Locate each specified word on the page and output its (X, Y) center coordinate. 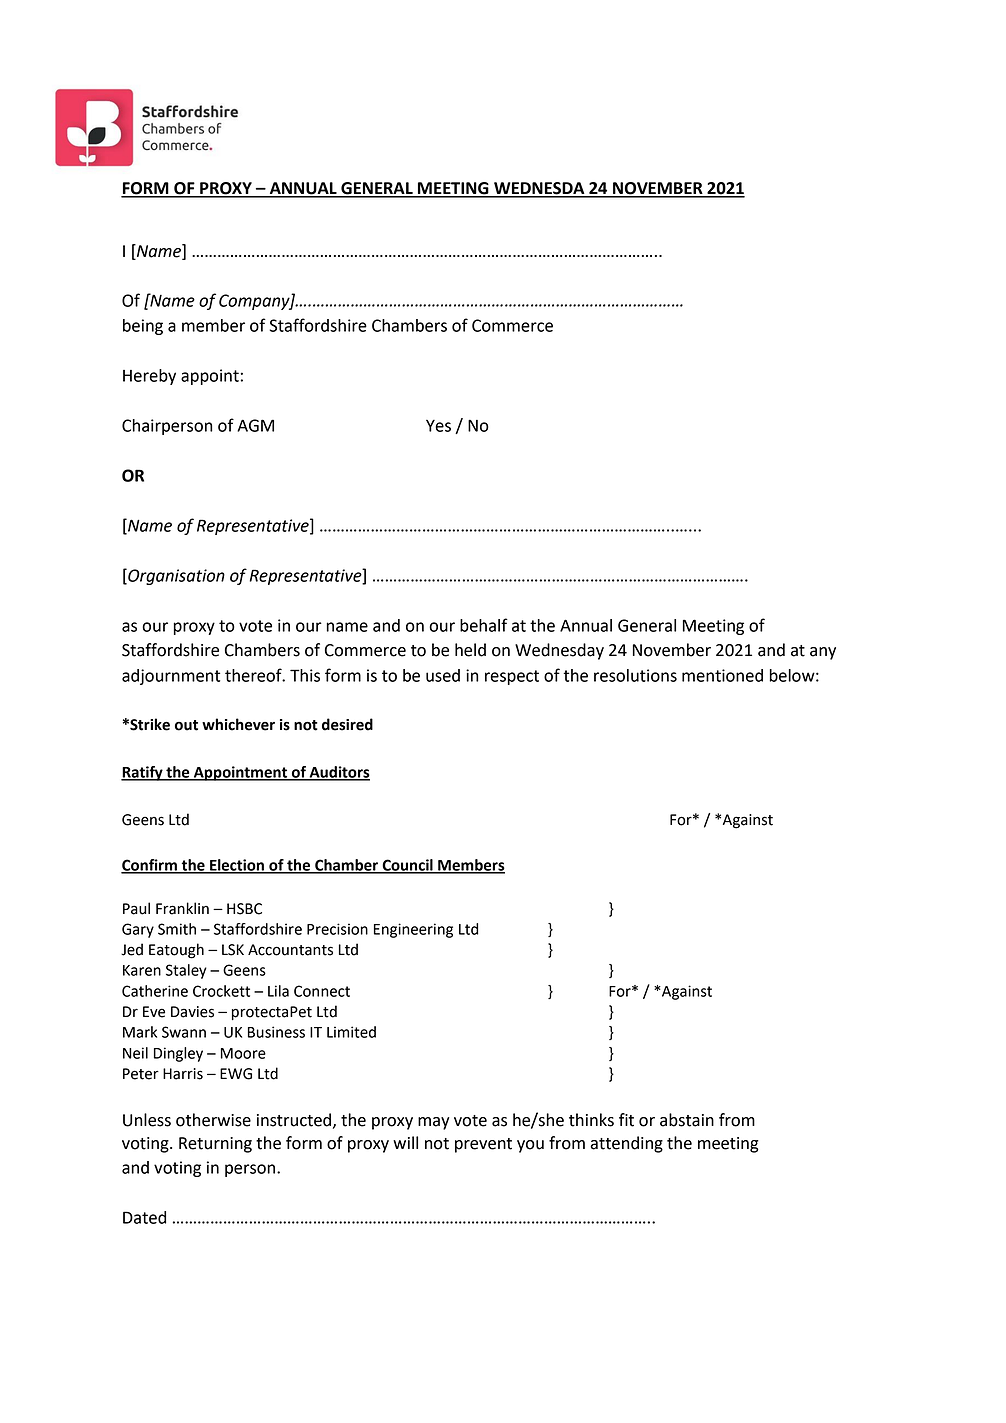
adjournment (171, 677)
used (443, 675)
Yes (438, 426)
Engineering (413, 930)
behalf (484, 625)
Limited (351, 1032)
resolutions (635, 675)
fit (626, 1120)
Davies (192, 1012)
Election (237, 866)
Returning (215, 1145)
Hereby (149, 377)
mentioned (722, 675)
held (470, 650)
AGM (255, 425)
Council (407, 866)
